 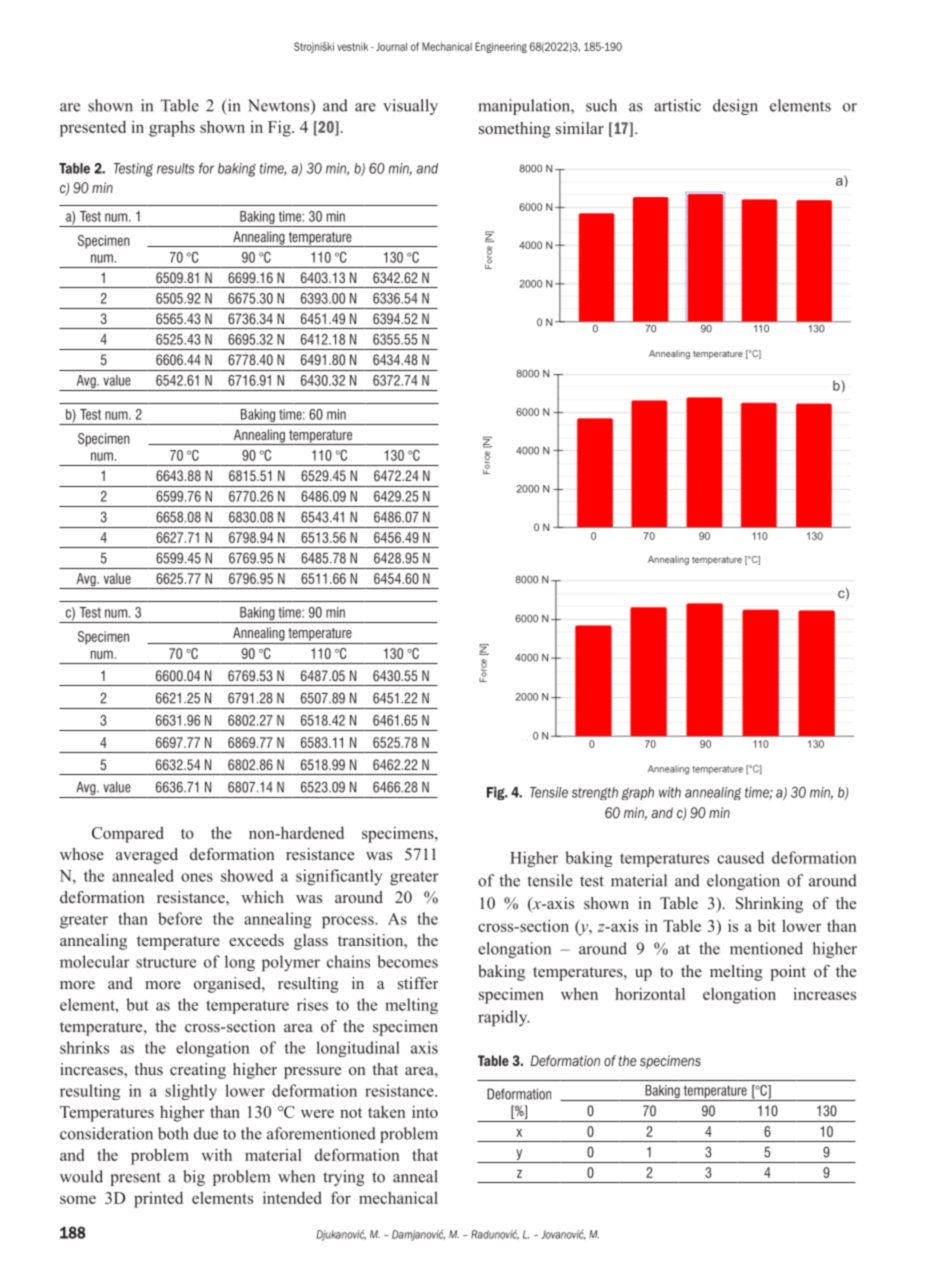 I want to click on big, so click(x=194, y=1178).
